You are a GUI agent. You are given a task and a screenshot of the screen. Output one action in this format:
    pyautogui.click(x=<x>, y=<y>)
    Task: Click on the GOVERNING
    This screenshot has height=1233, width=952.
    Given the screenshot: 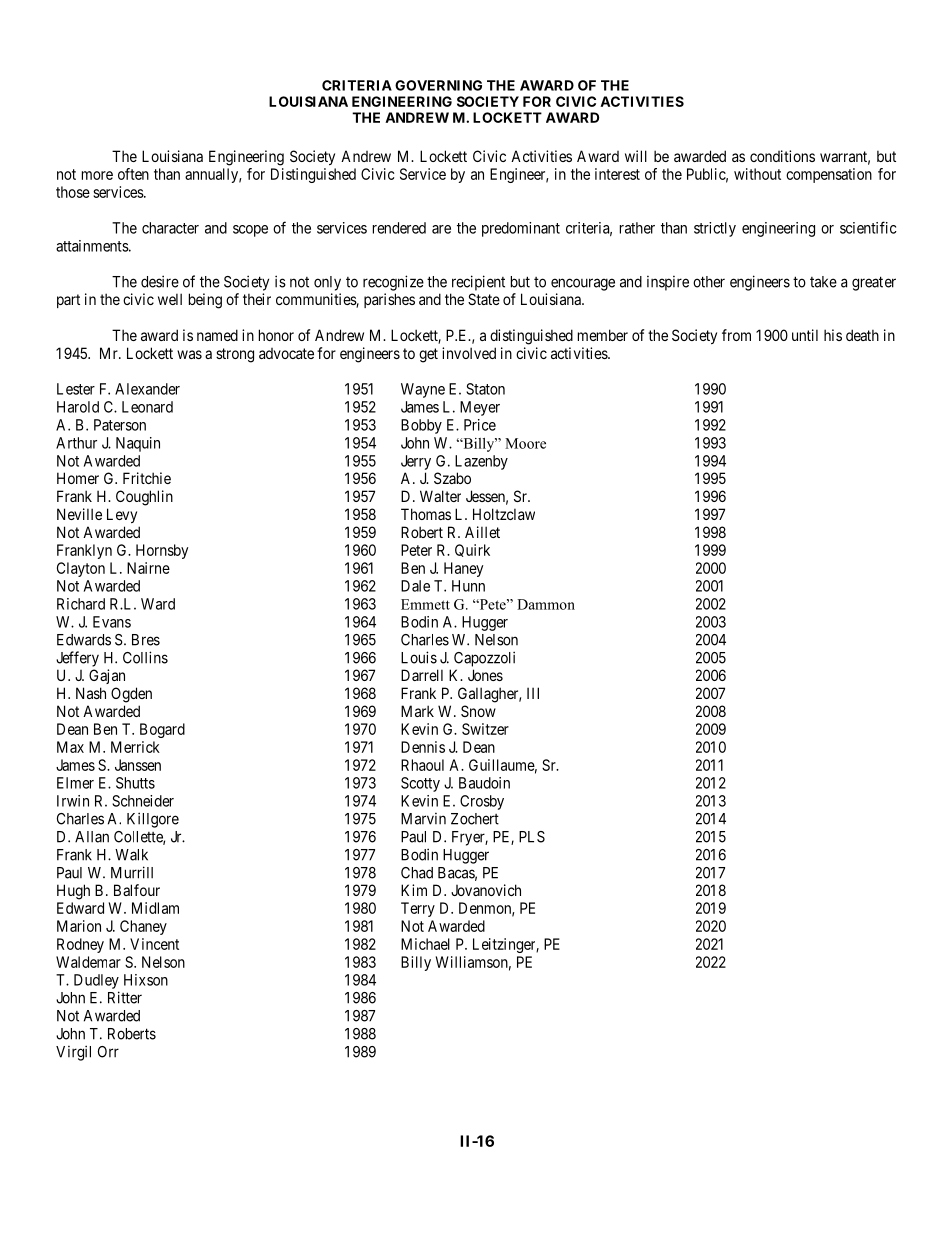 What is the action you would take?
    pyautogui.click(x=438, y=85)
